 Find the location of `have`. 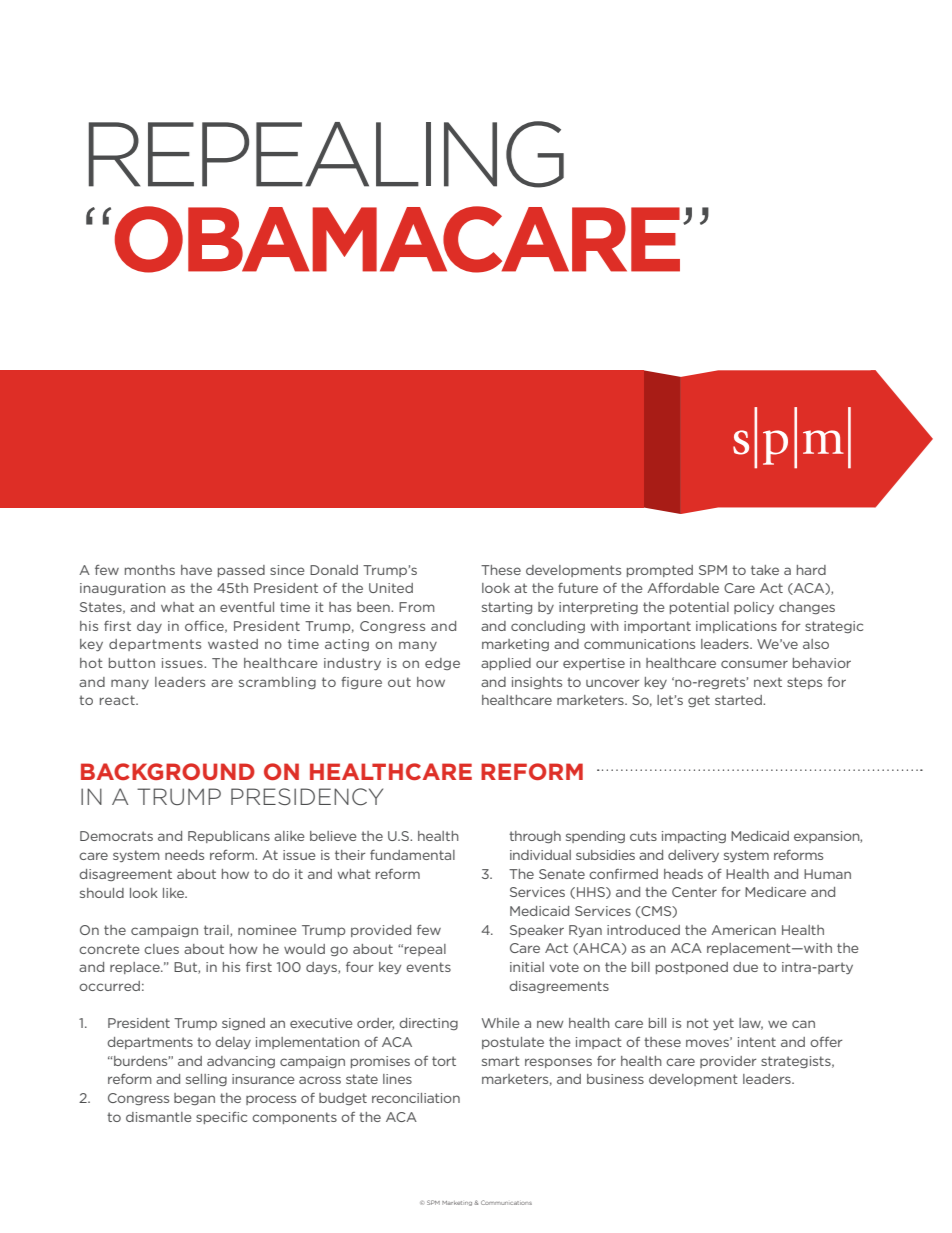

have is located at coordinates (196, 570).
